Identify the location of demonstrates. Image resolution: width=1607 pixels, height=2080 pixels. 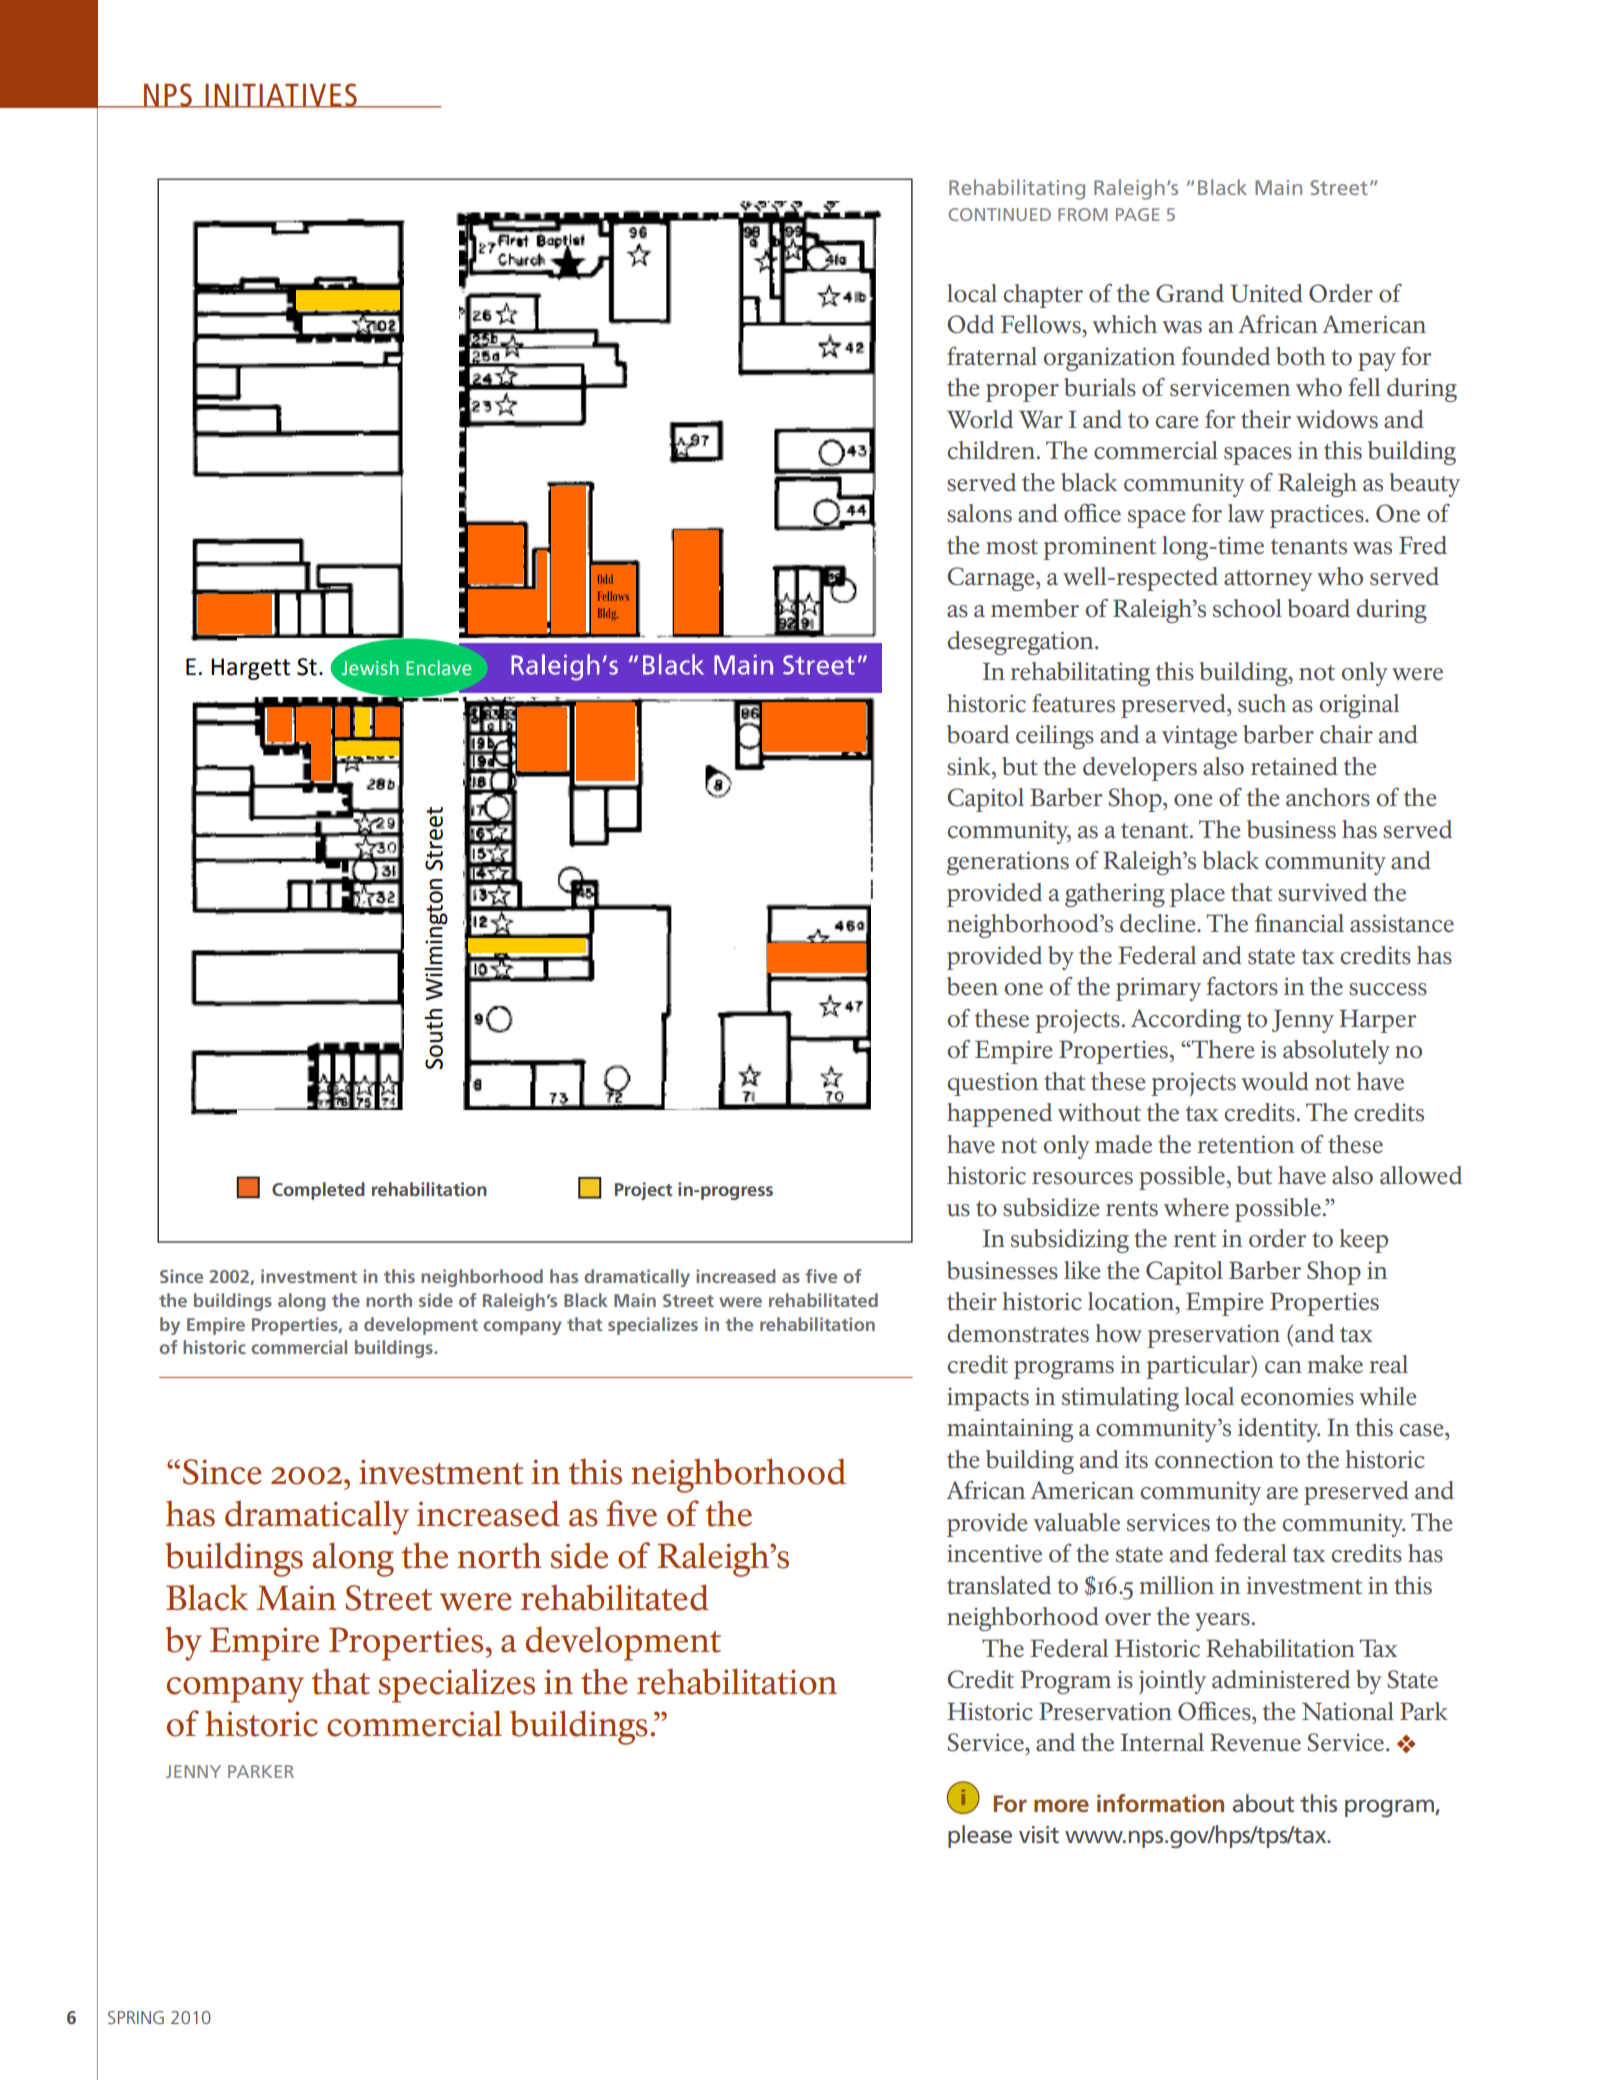
(1018, 1333).
